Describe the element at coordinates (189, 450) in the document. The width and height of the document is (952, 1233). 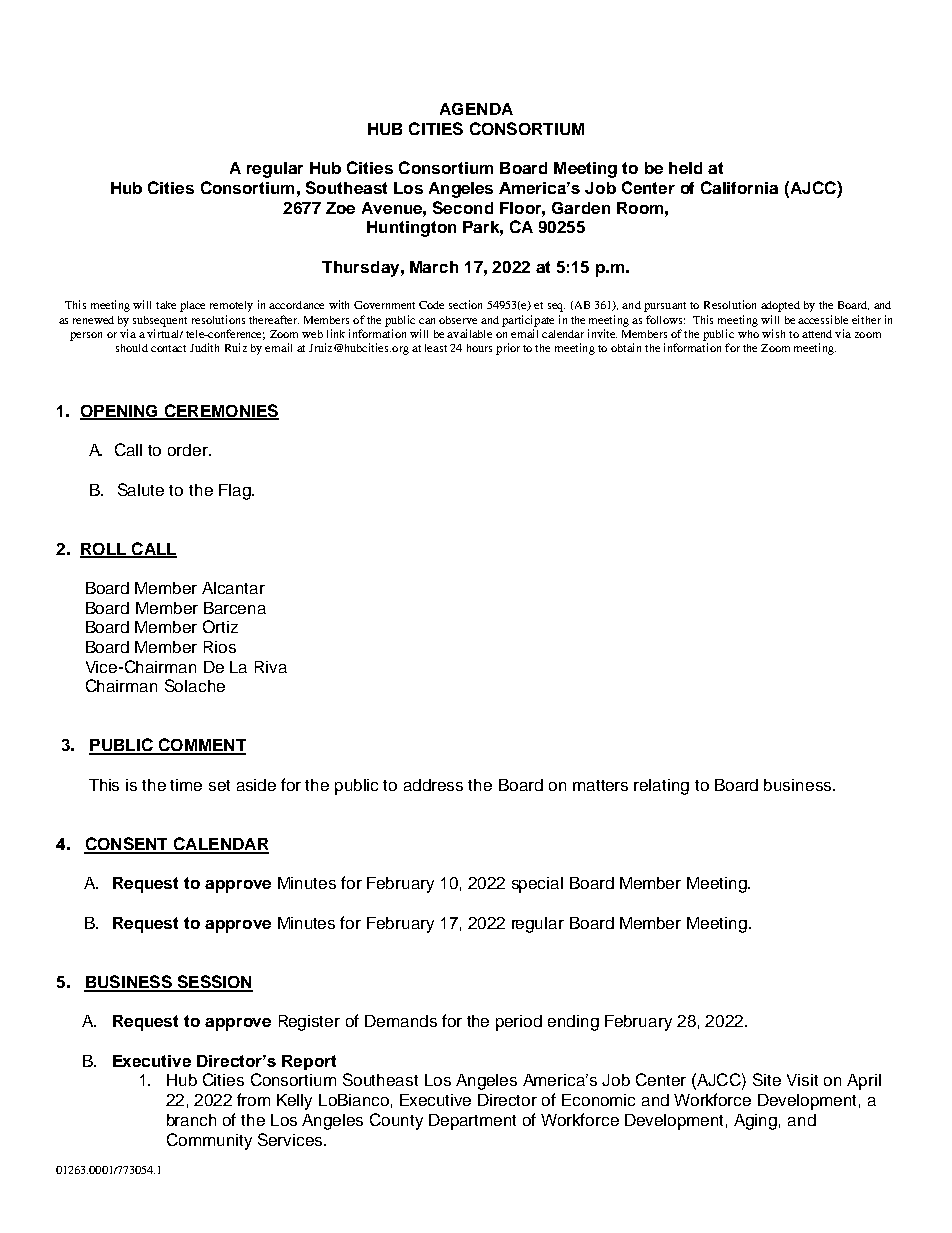
I see `order` at that location.
